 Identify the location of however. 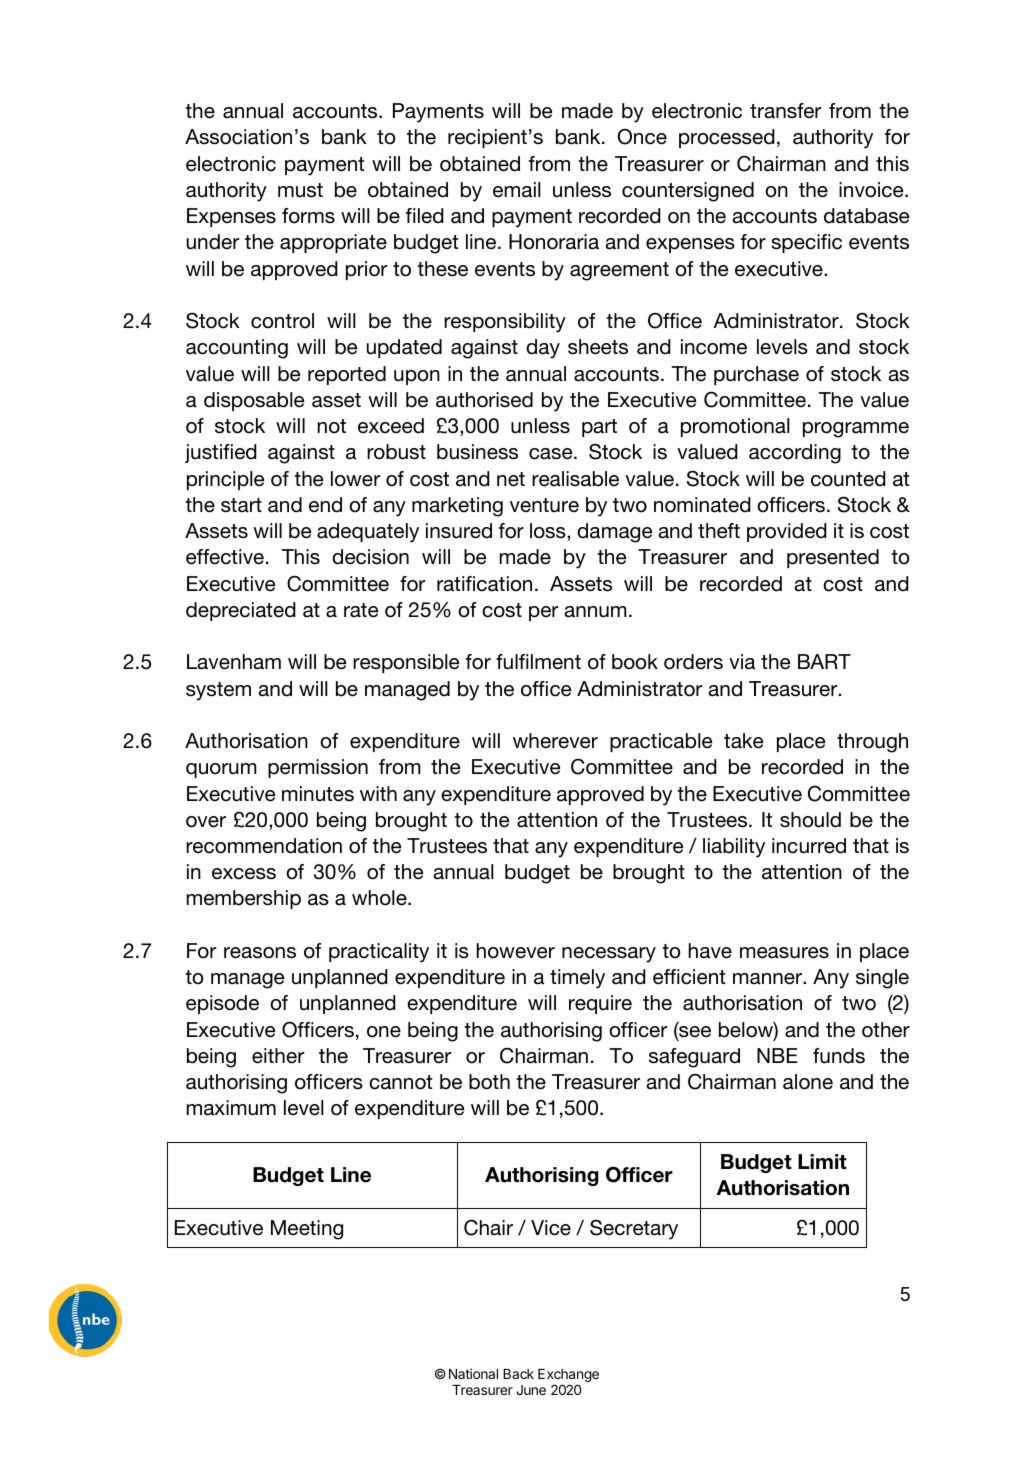
(516, 951).
